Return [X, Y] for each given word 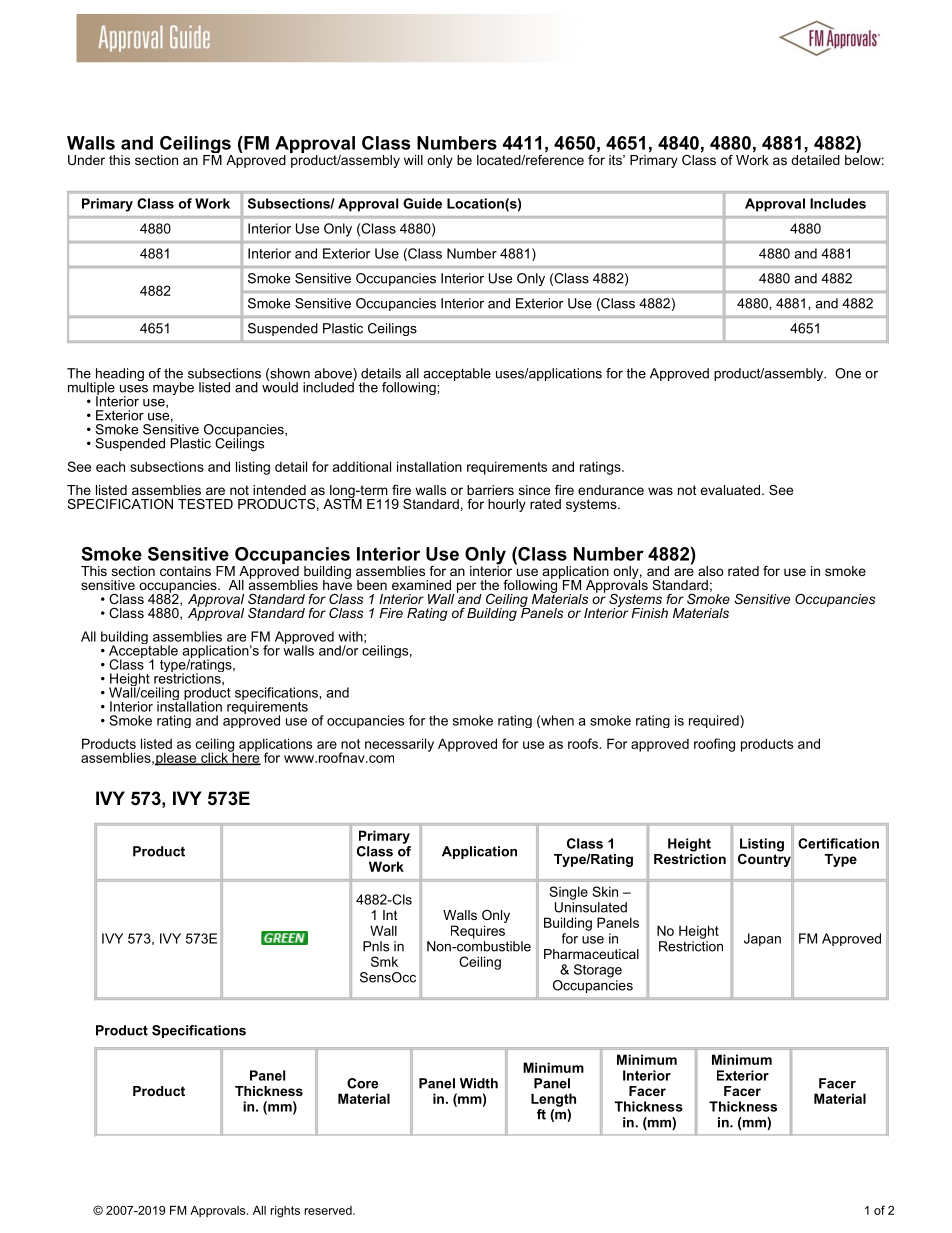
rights [285, 1212]
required [715, 721]
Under [86, 160]
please [177, 759]
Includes [838, 203]
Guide [422, 203]
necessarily [399, 745]
